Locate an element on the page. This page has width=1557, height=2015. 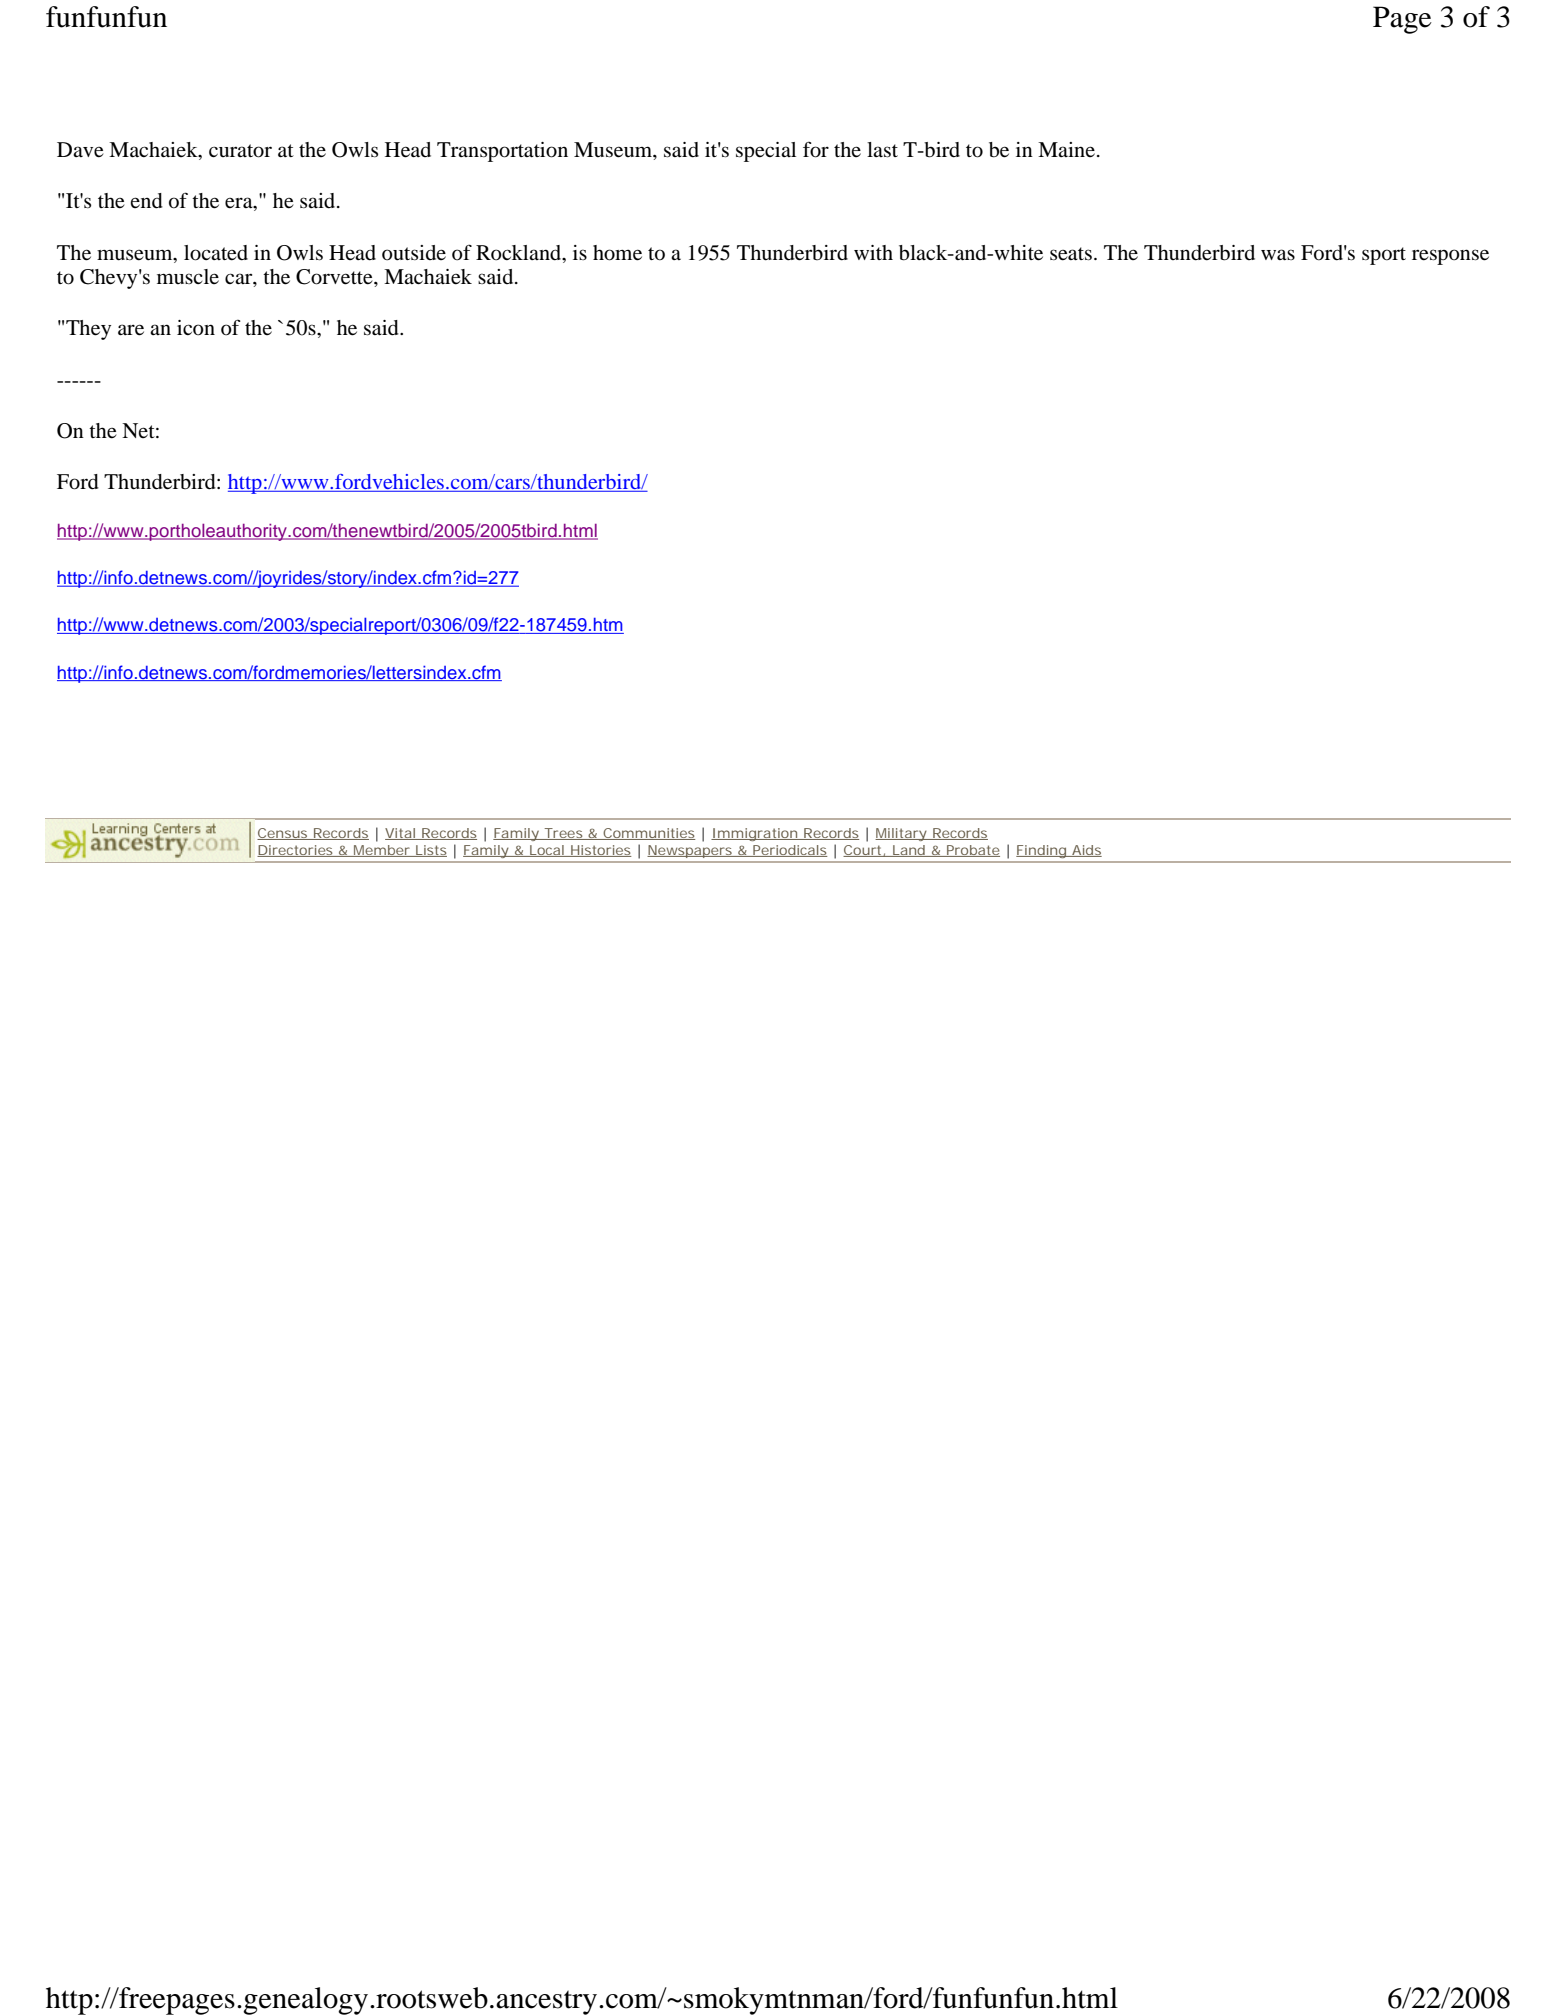
Immigration is located at coordinates (755, 834).
